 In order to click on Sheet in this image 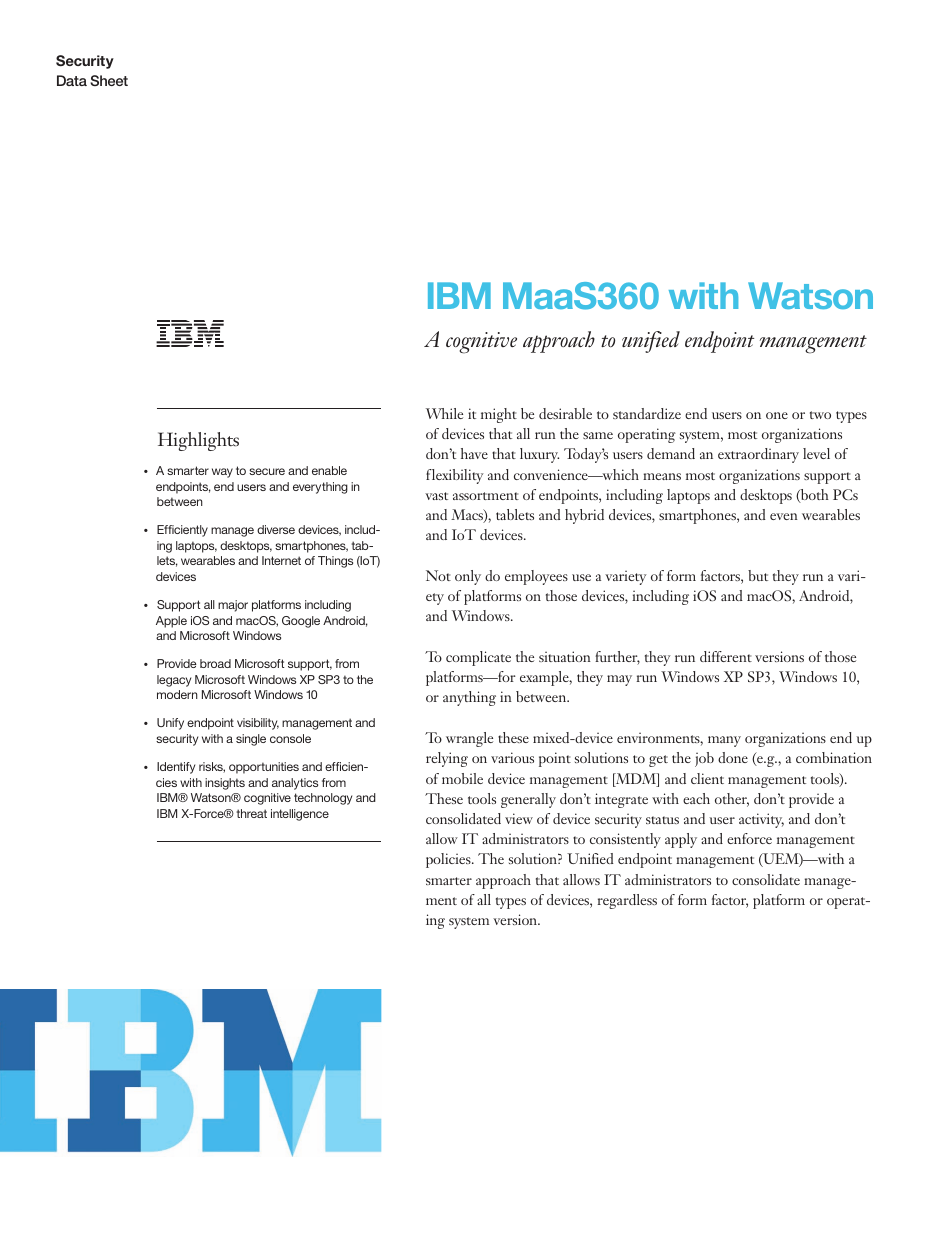, I will do `click(109, 80)`.
